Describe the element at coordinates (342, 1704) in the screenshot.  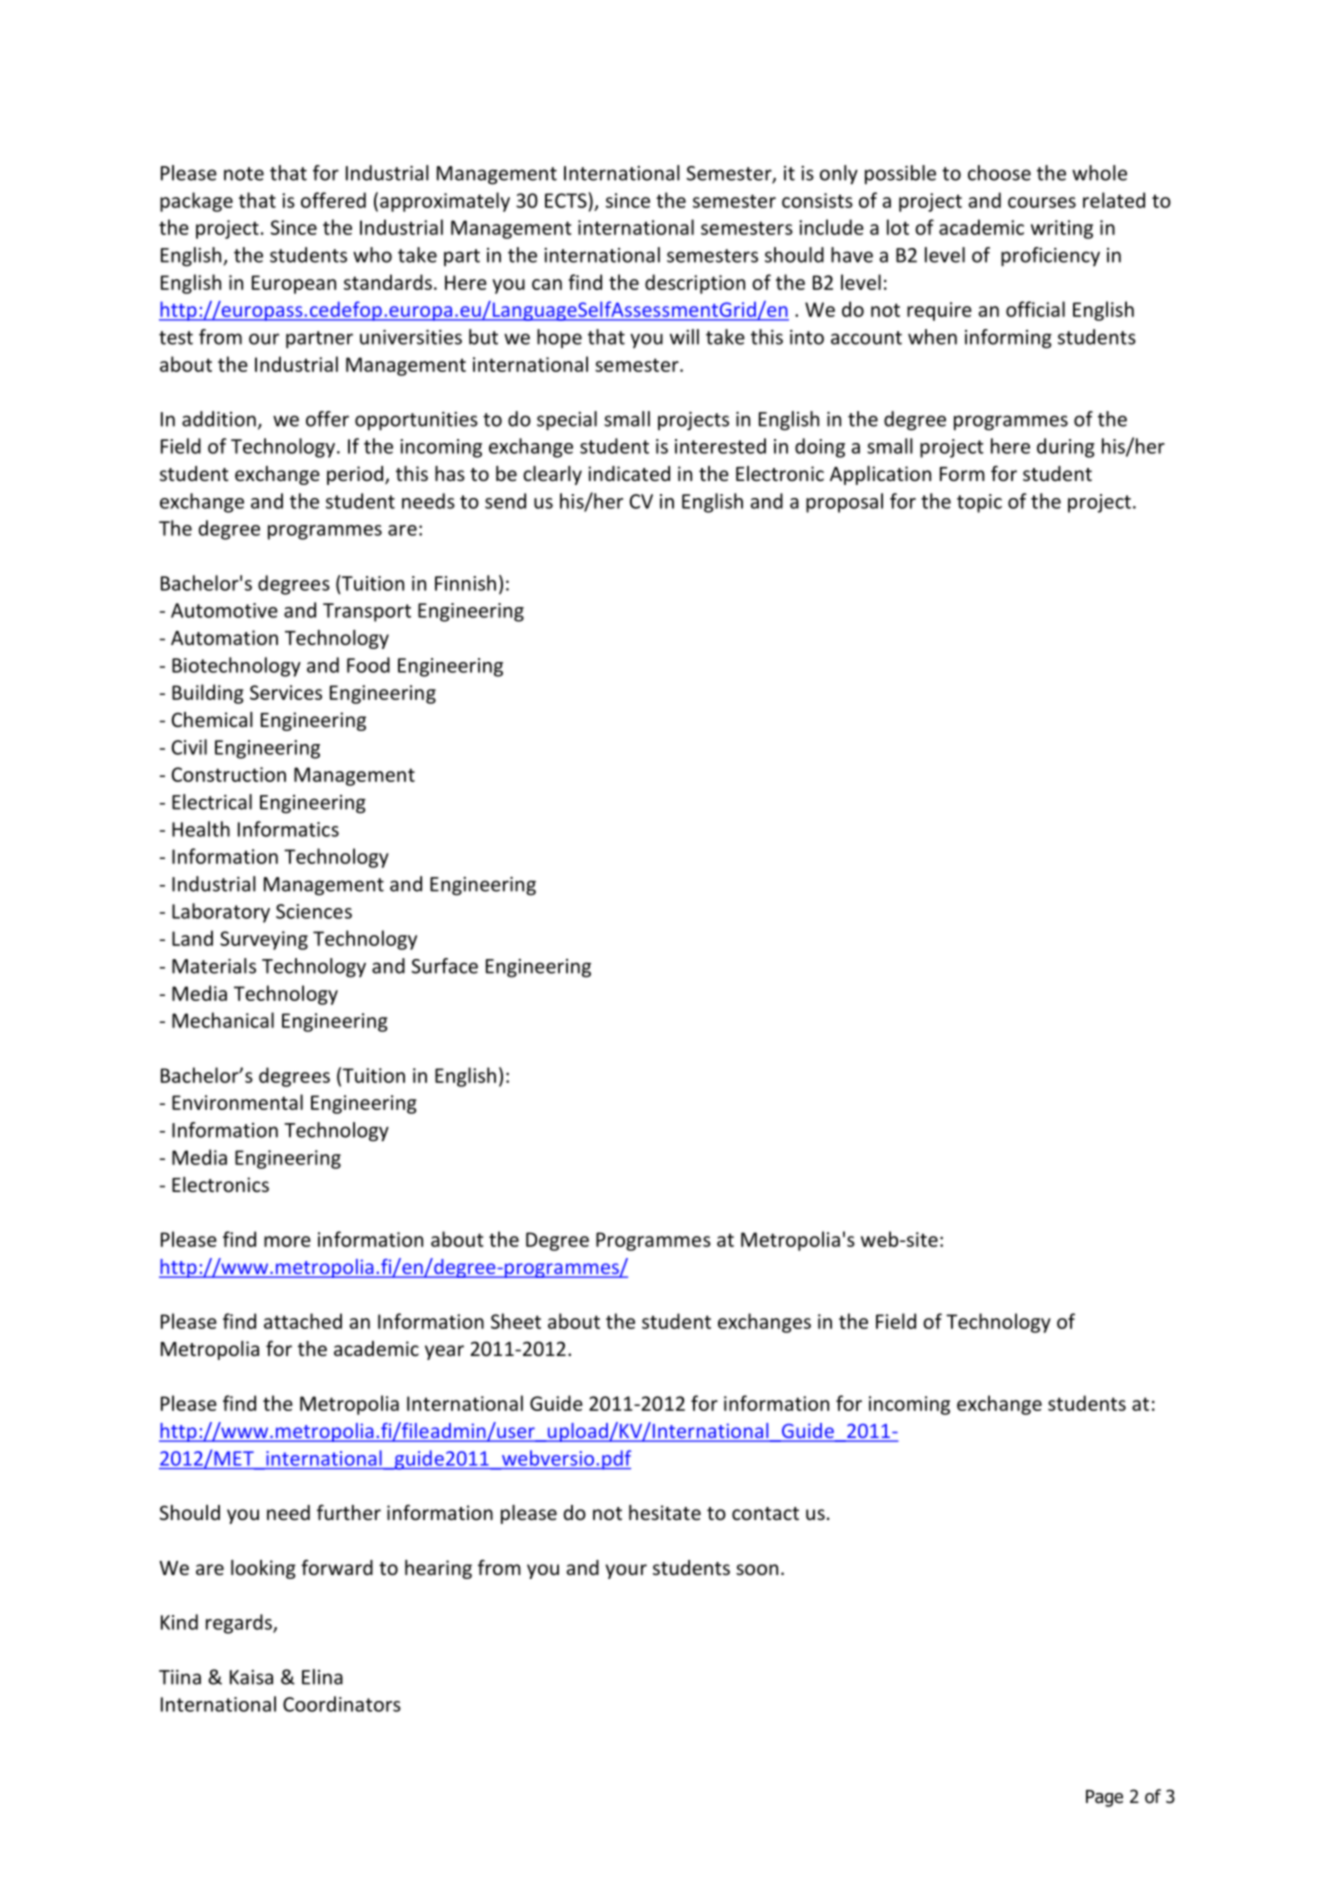
I see `Coordinators` at that location.
